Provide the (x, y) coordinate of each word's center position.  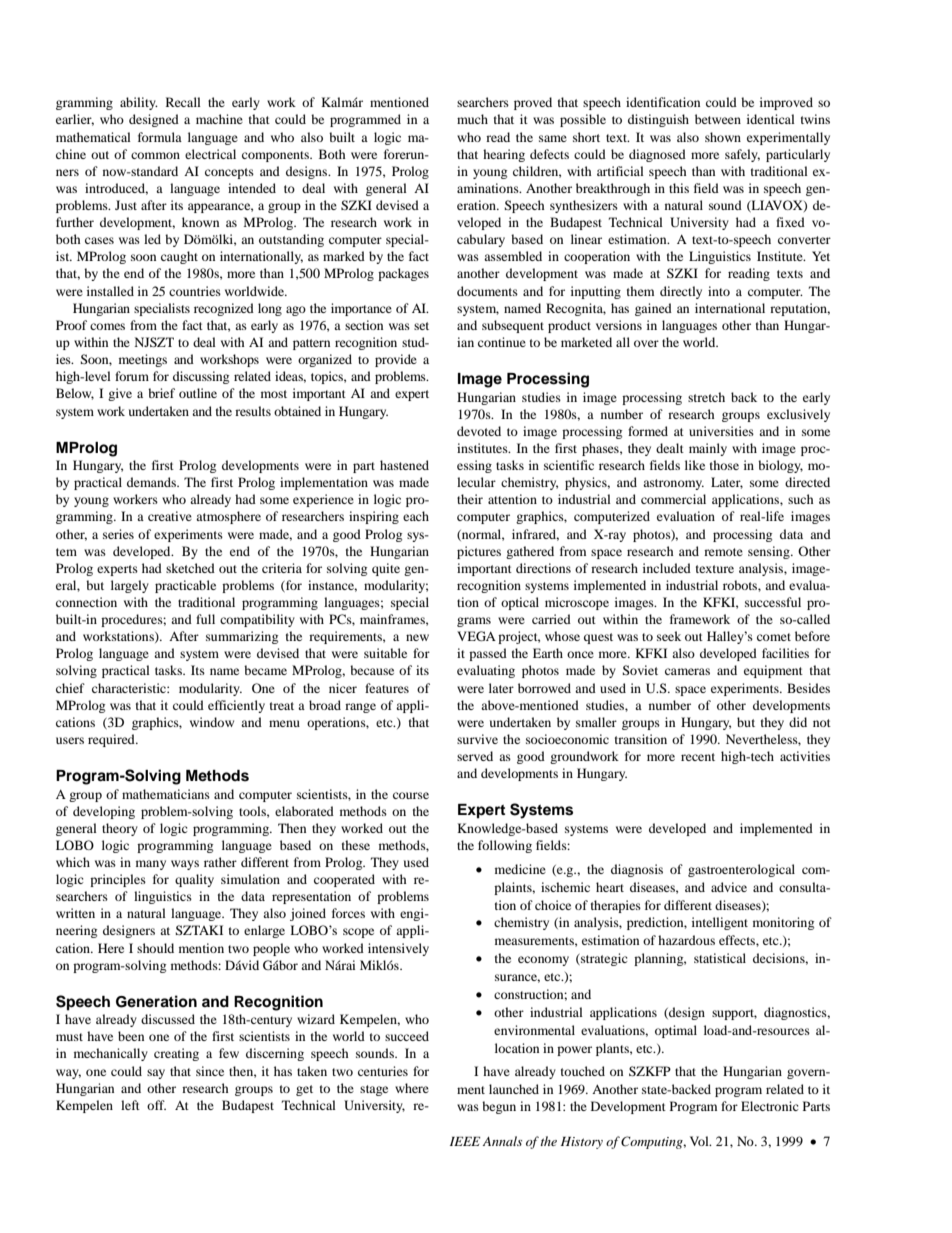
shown (723, 137)
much (472, 119)
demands (153, 482)
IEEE (465, 1141)
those (724, 465)
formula (160, 137)
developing (104, 812)
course (411, 795)
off (156, 1105)
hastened (404, 465)
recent (698, 757)
